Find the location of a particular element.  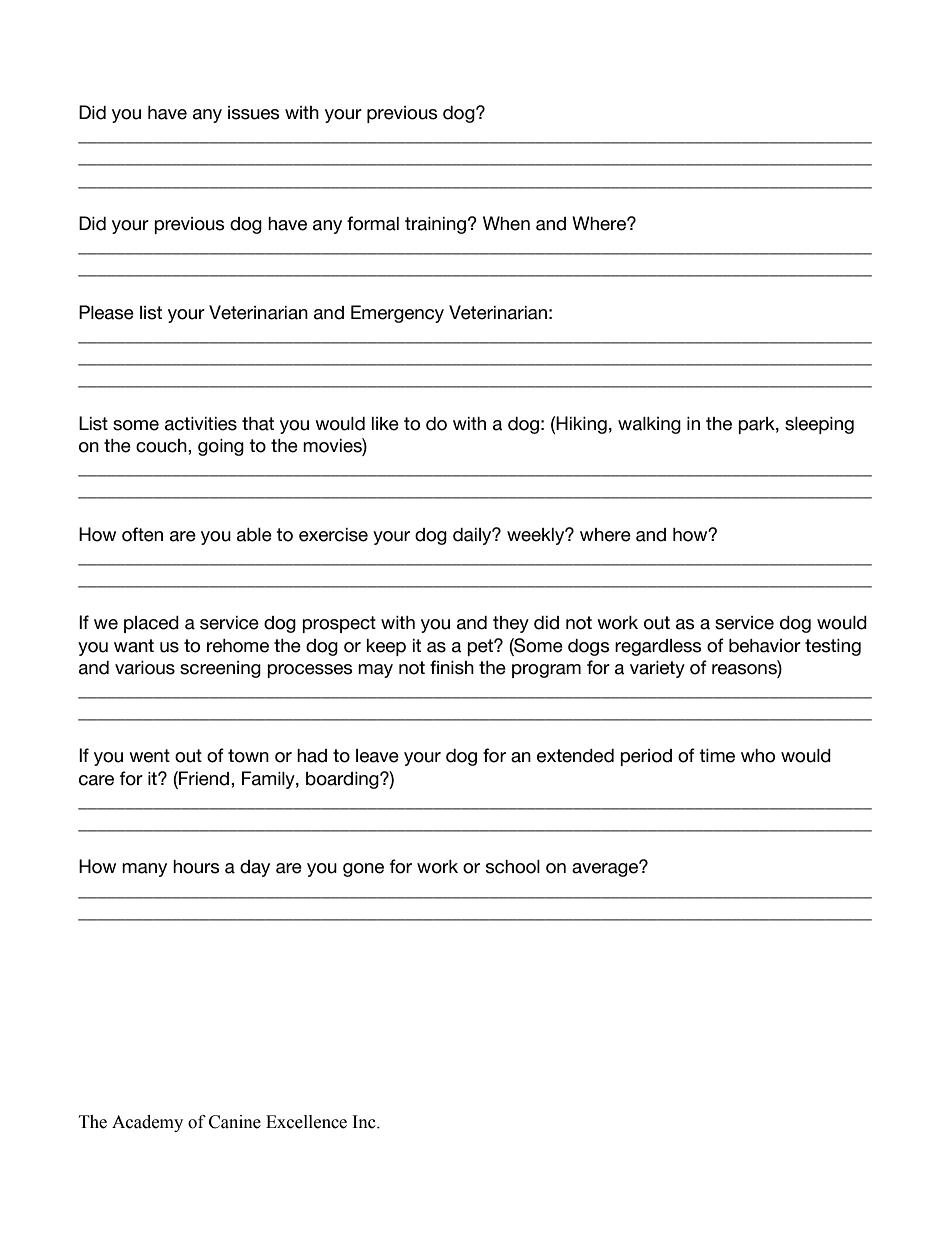

behavior is located at coordinates (765, 646).
